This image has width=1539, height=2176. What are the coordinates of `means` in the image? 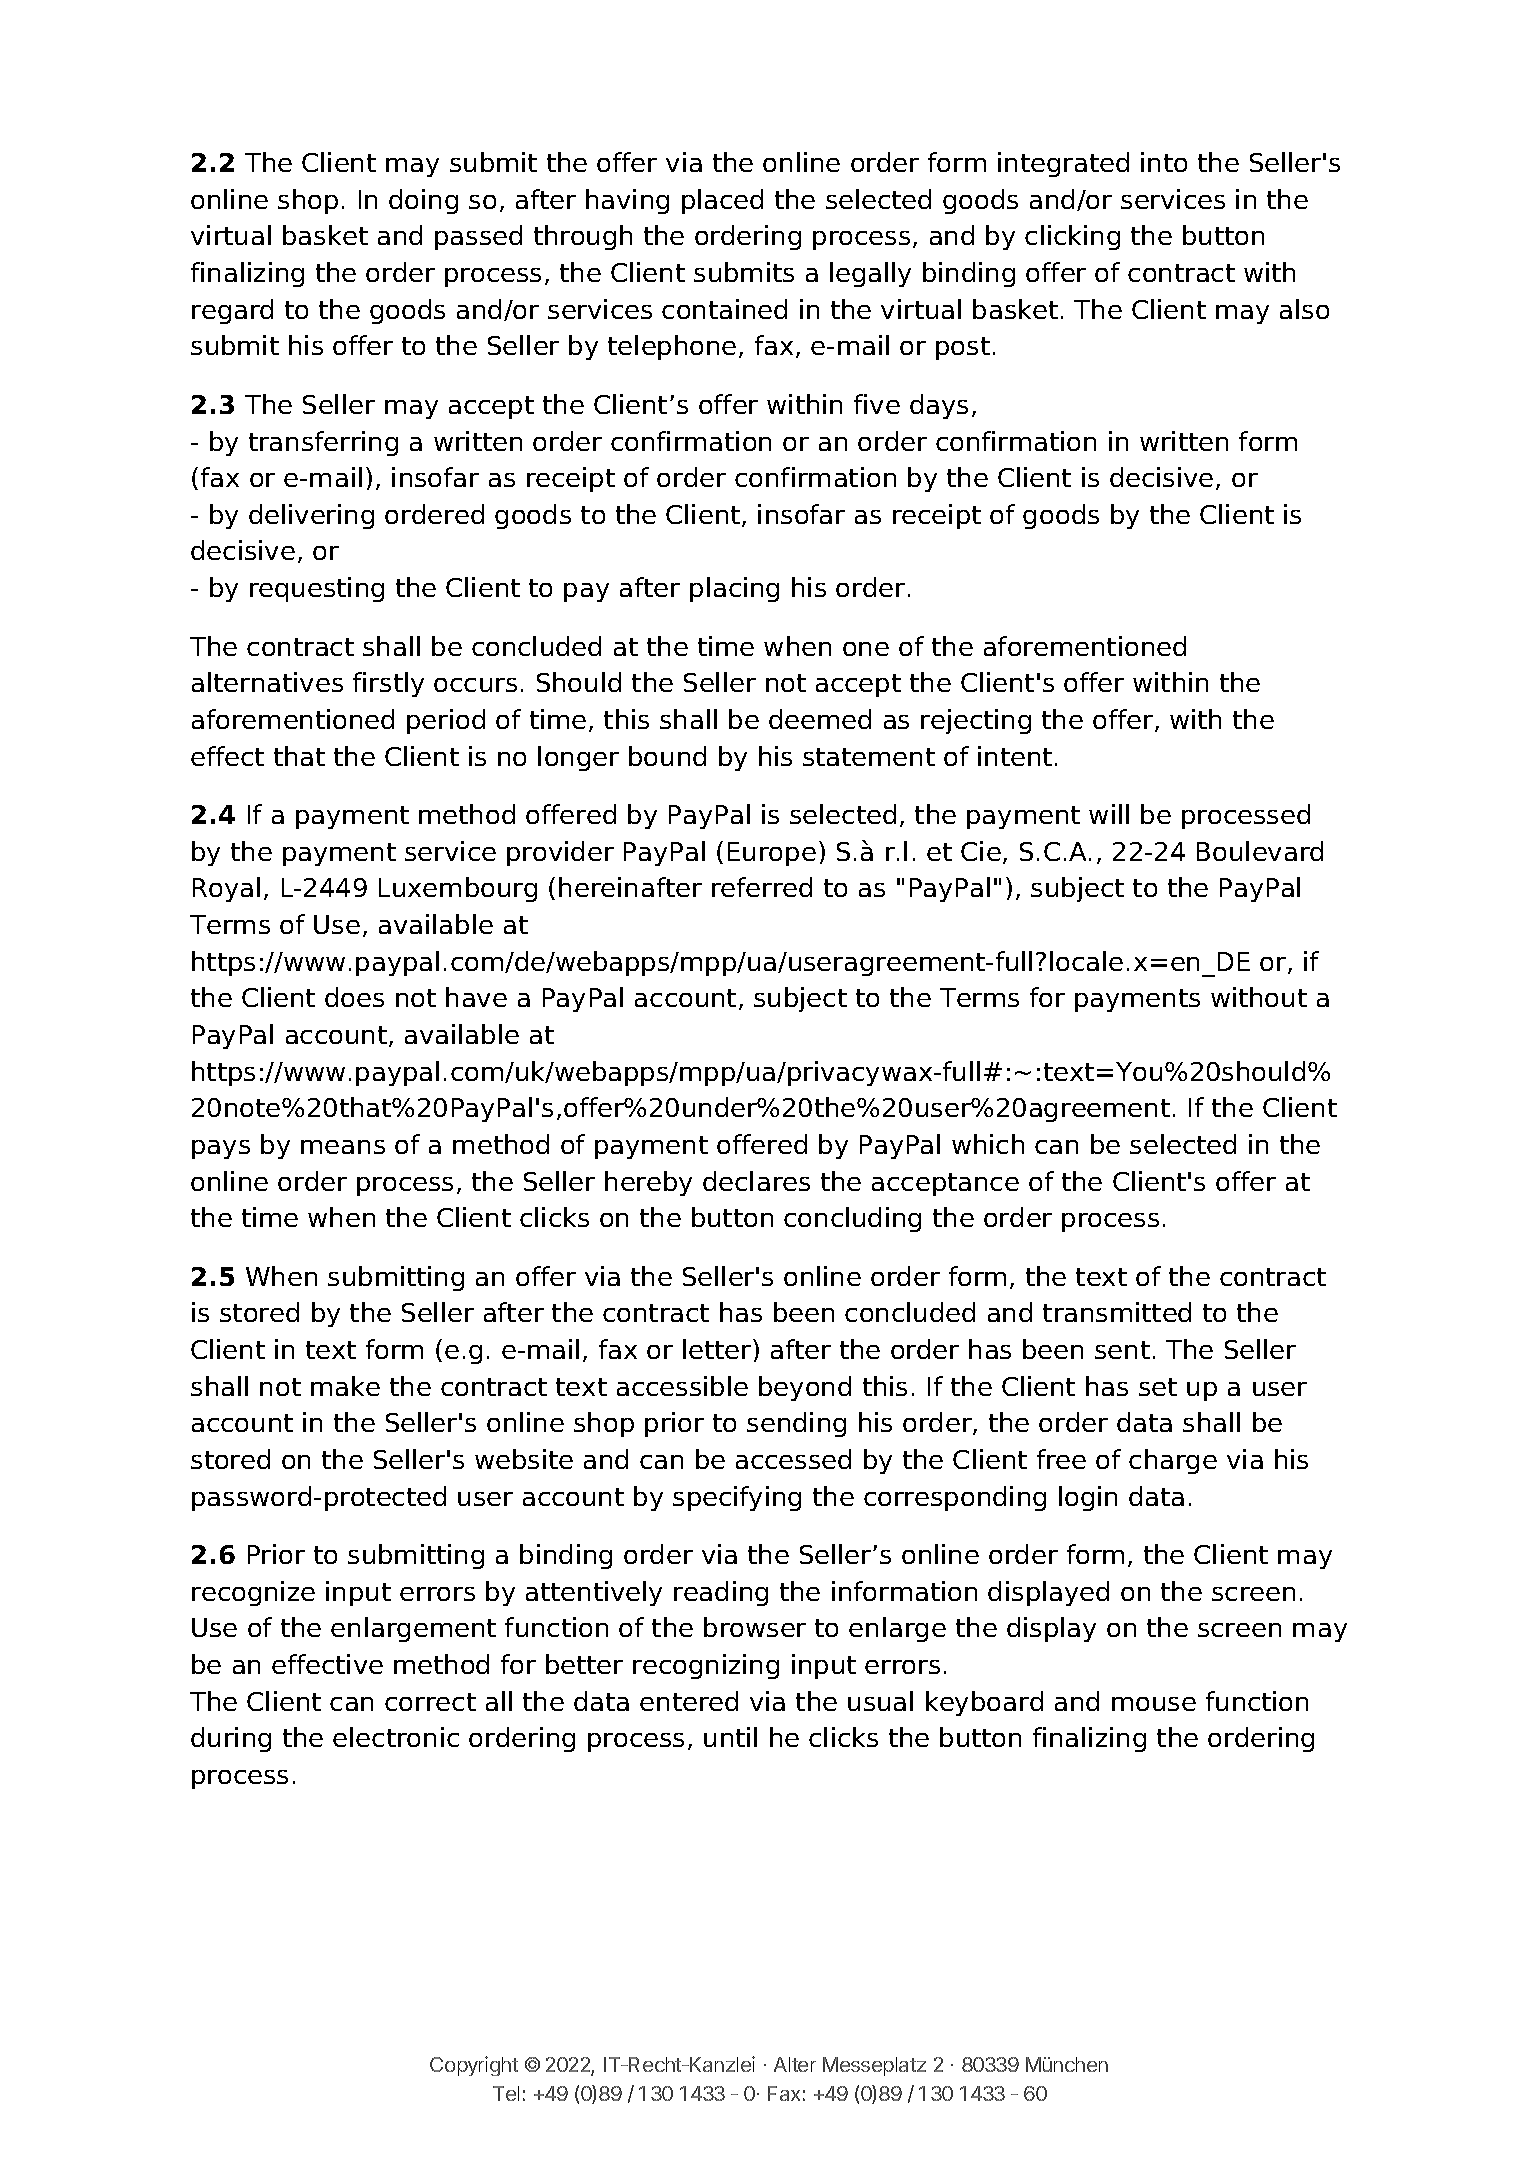 It's located at (343, 1147).
